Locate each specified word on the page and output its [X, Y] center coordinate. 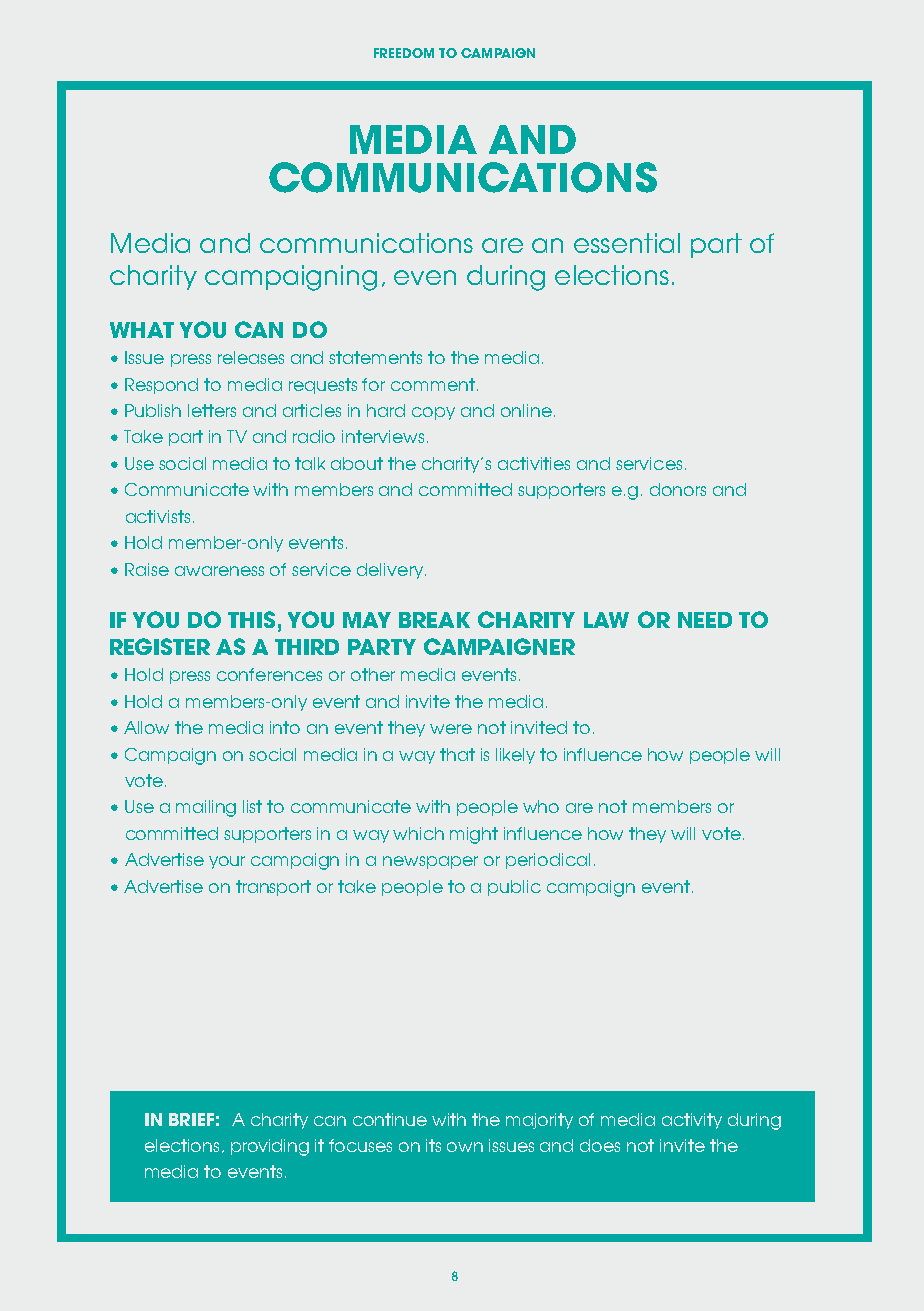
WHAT [142, 330]
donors [678, 489]
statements [375, 357]
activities [534, 463]
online [526, 410]
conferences [269, 674]
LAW [606, 620]
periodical [548, 861]
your [227, 862]
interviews [383, 436]
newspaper [430, 862]
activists [158, 516]
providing [270, 1147]
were [451, 729]
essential [627, 243]
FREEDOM [404, 53]
